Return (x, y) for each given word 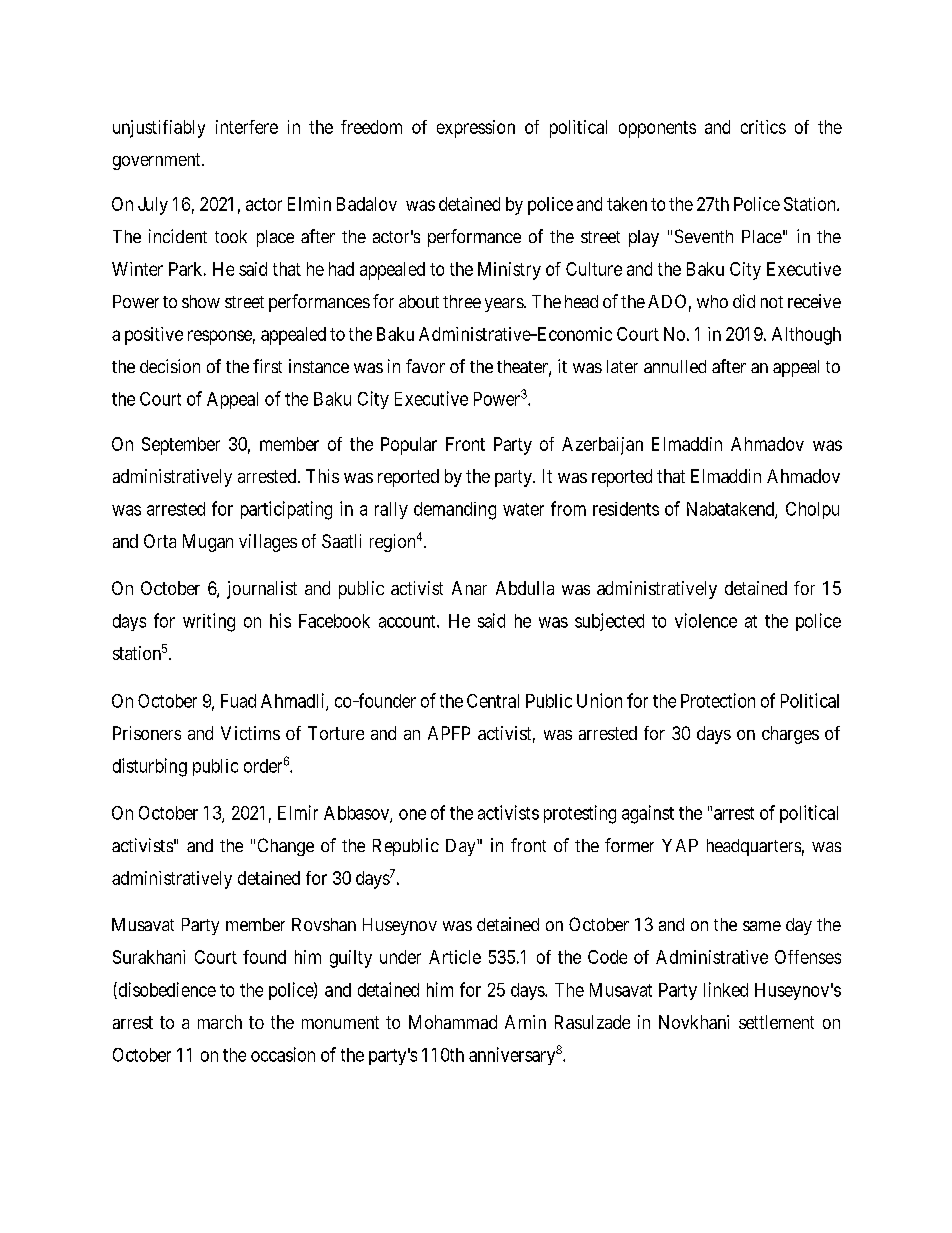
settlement (776, 1022)
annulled (675, 366)
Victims (250, 733)
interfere (247, 127)
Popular (409, 446)
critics (763, 127)
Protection (718, 700)
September (181, 446)
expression (476, 129)
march (220, 1022)
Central (493, 701)
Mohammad (453, 1022)
